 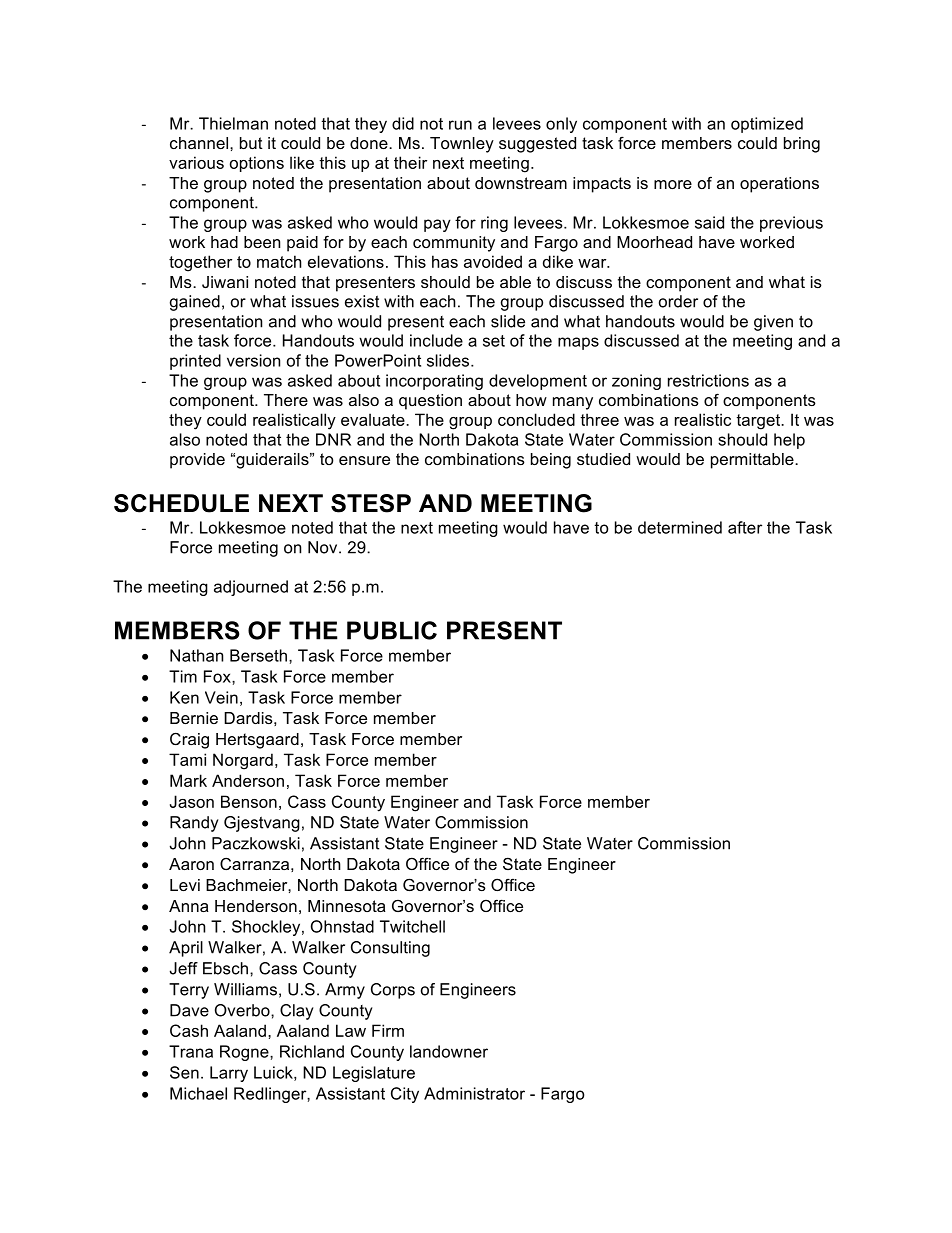 What do you see at coordinates (390, 949) in the screenshot?
I see `Consulting` at bounding box center [390, 949].
